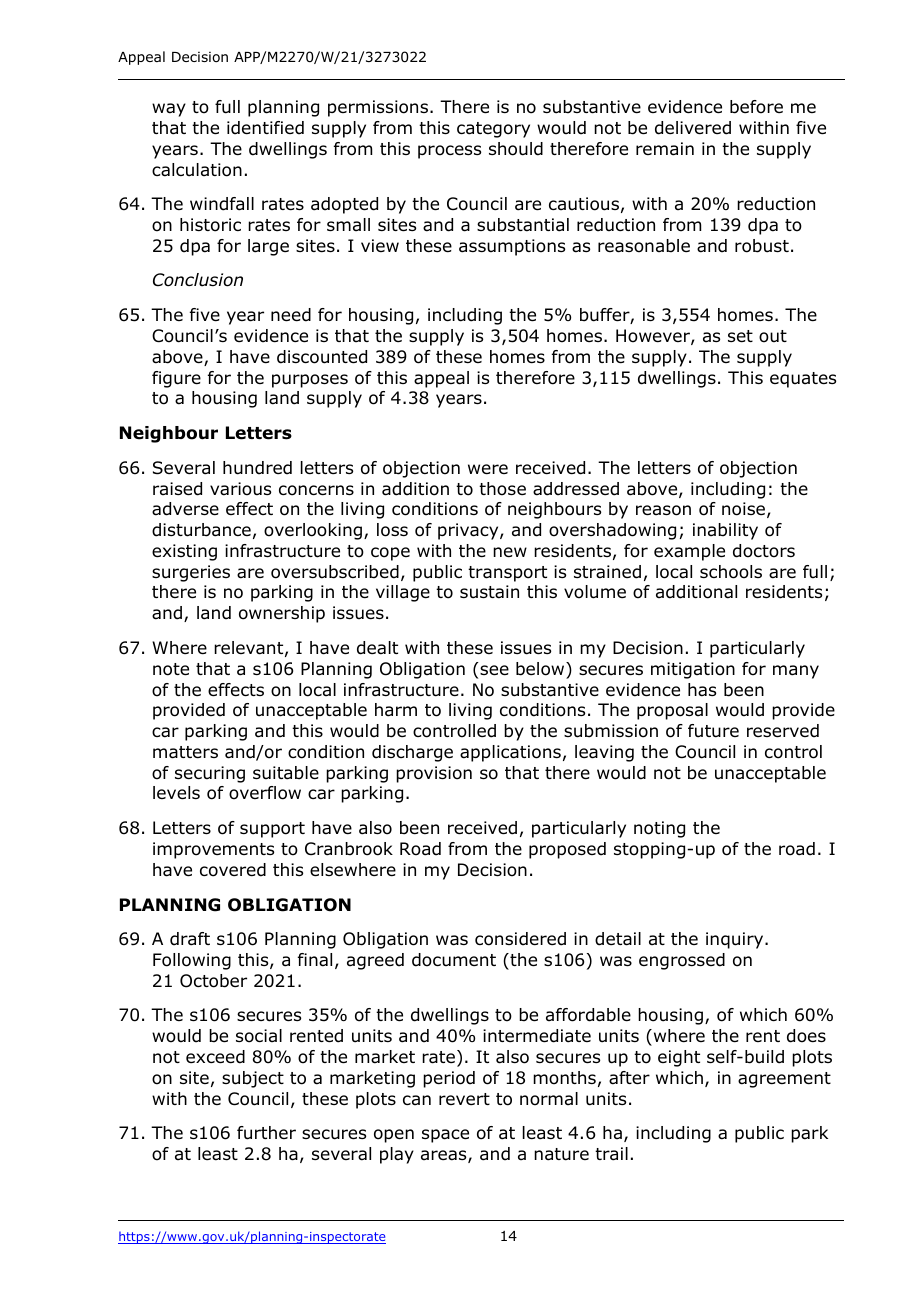 The width and height of the document is (924, 1308). What do you see at coordinates (488, 469) in the document?
I see `were` at bounding box center [488, 469].
